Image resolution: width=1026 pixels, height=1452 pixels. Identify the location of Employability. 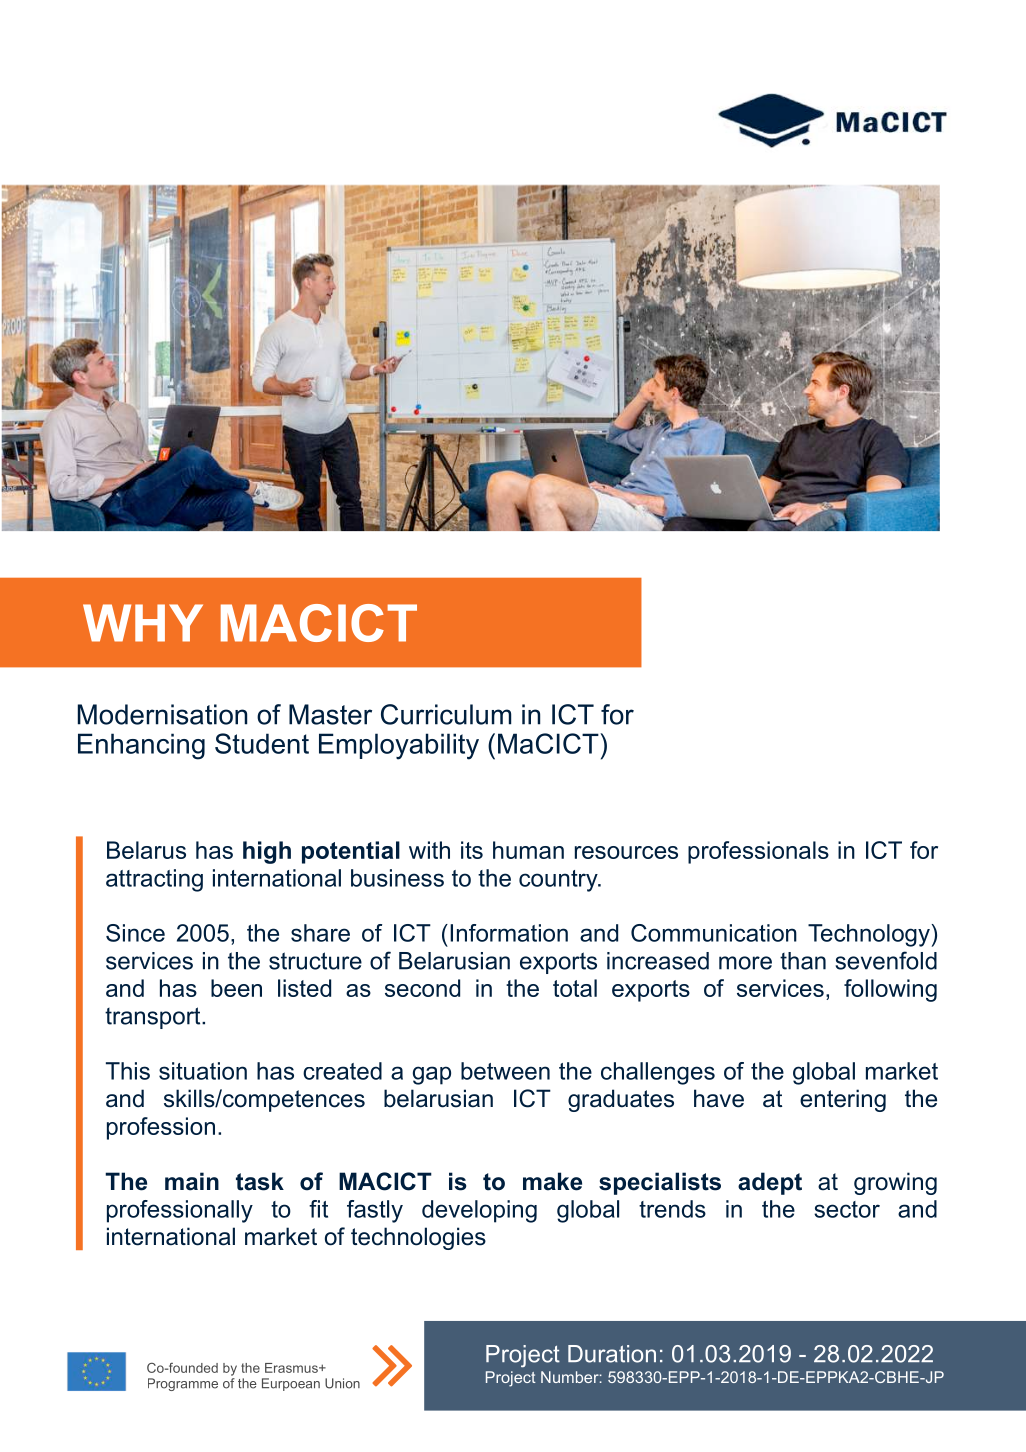
(399, 746).
